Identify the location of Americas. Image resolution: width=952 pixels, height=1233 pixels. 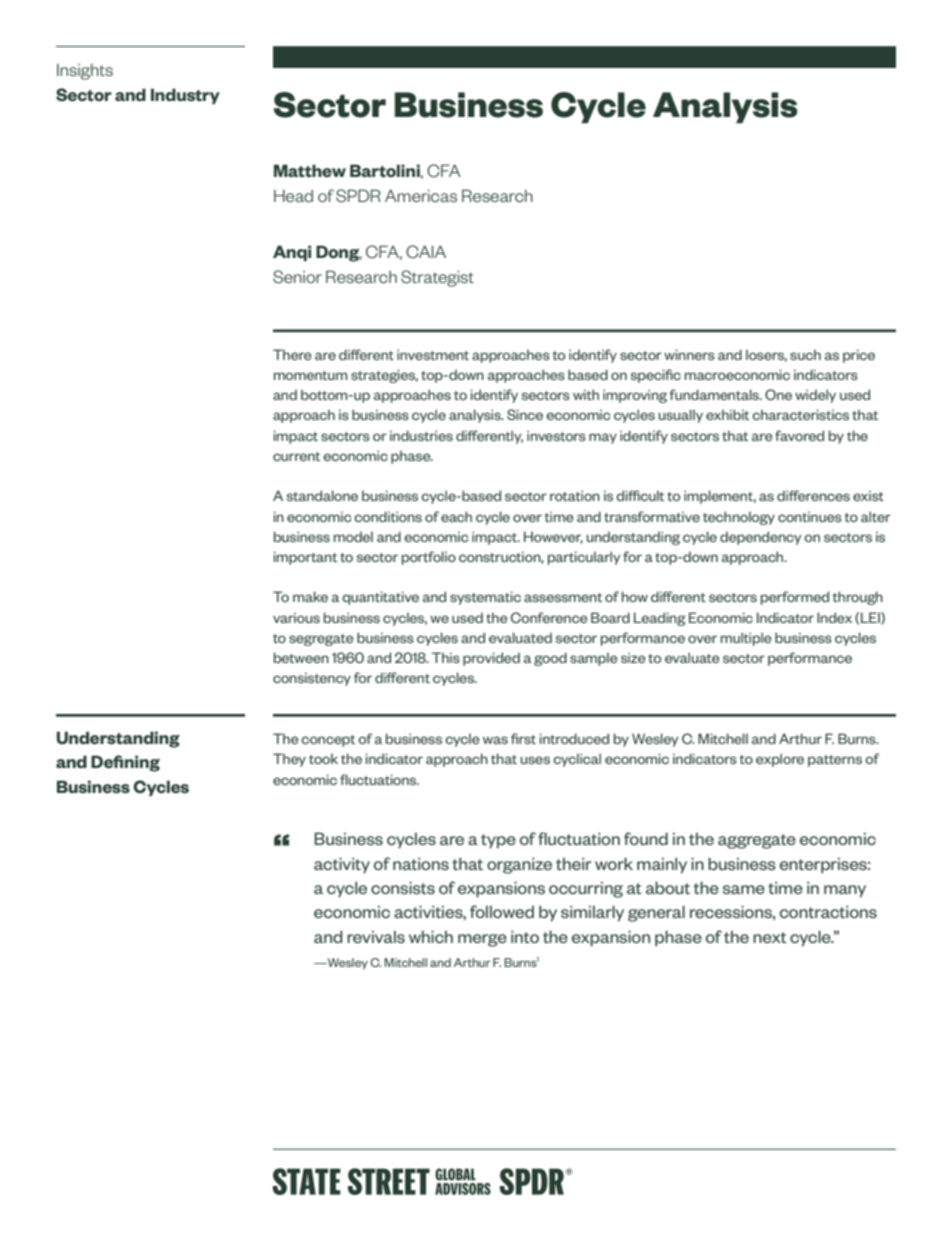
(421, 195).
